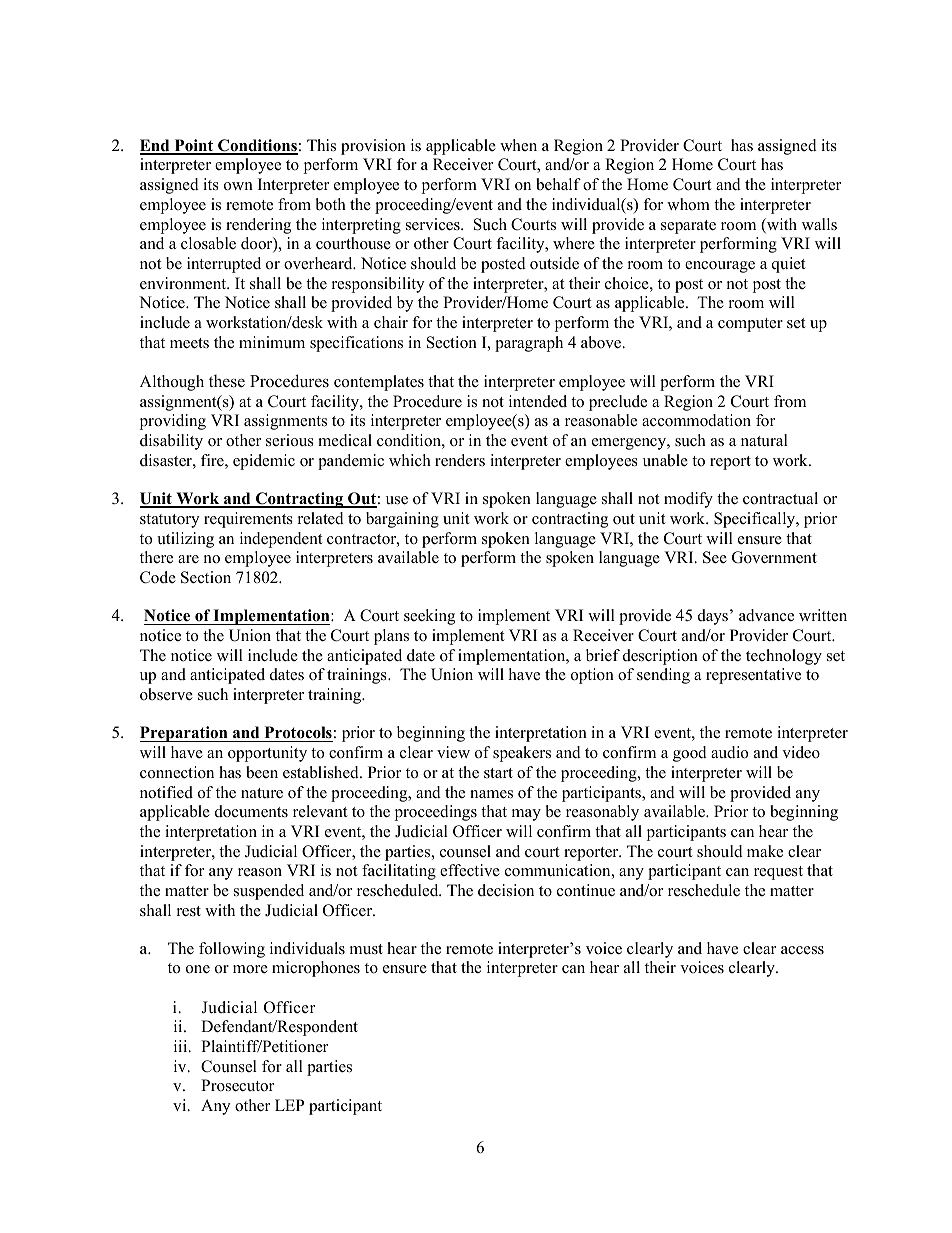 The image size is (952, 1233). What do you see at coordinates (289, 1105) in the screenshot?
I see `LEP` at bounding box center [289, 1105].
